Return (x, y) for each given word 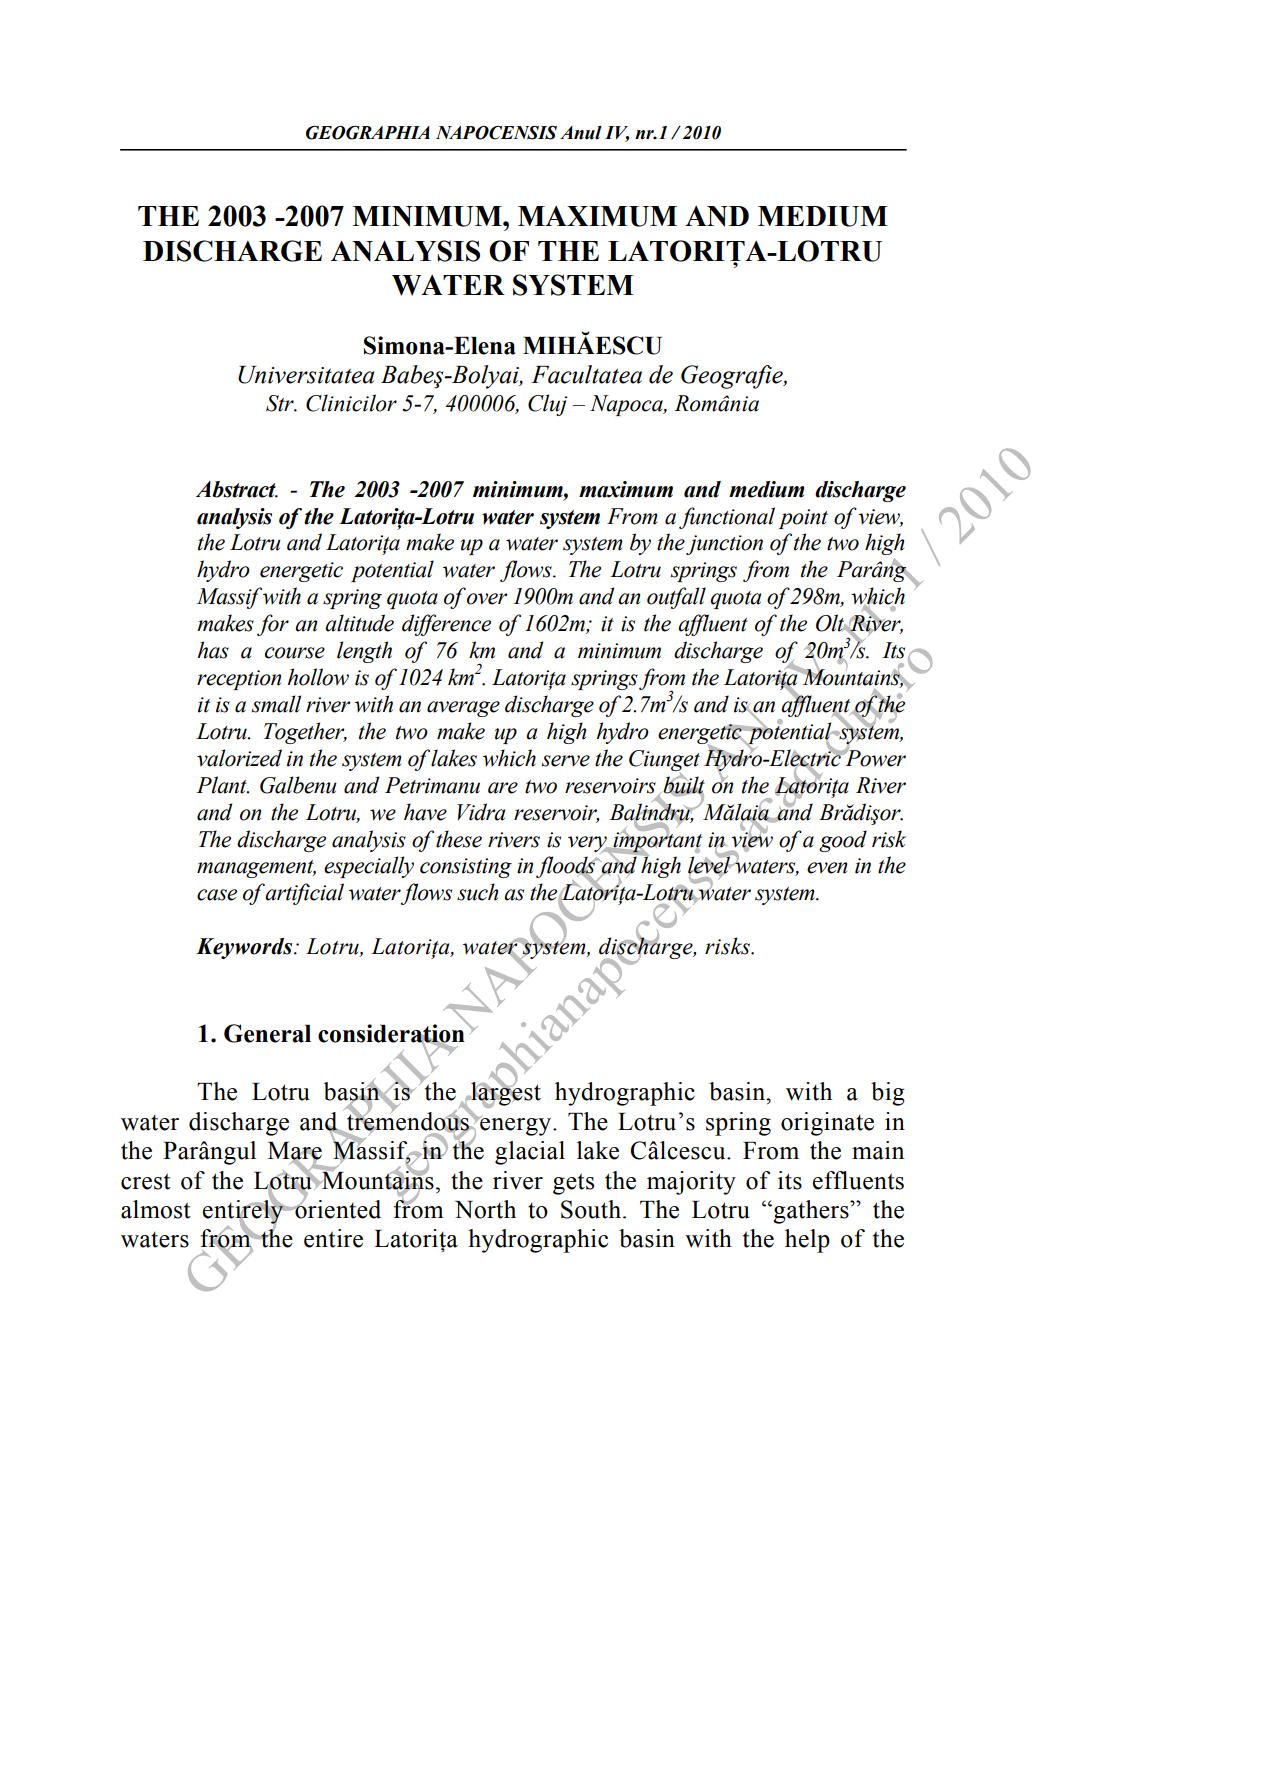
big (888, 1094)
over (487, 599)
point (803, 519)
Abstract (237, 489)
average (463, 709)
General (267, 1033)
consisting (466, 868)
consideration (392, 1033)
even (827, 868)
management (256, 869)
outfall (676, 598)
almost (156, 1209)
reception (239, 680)
